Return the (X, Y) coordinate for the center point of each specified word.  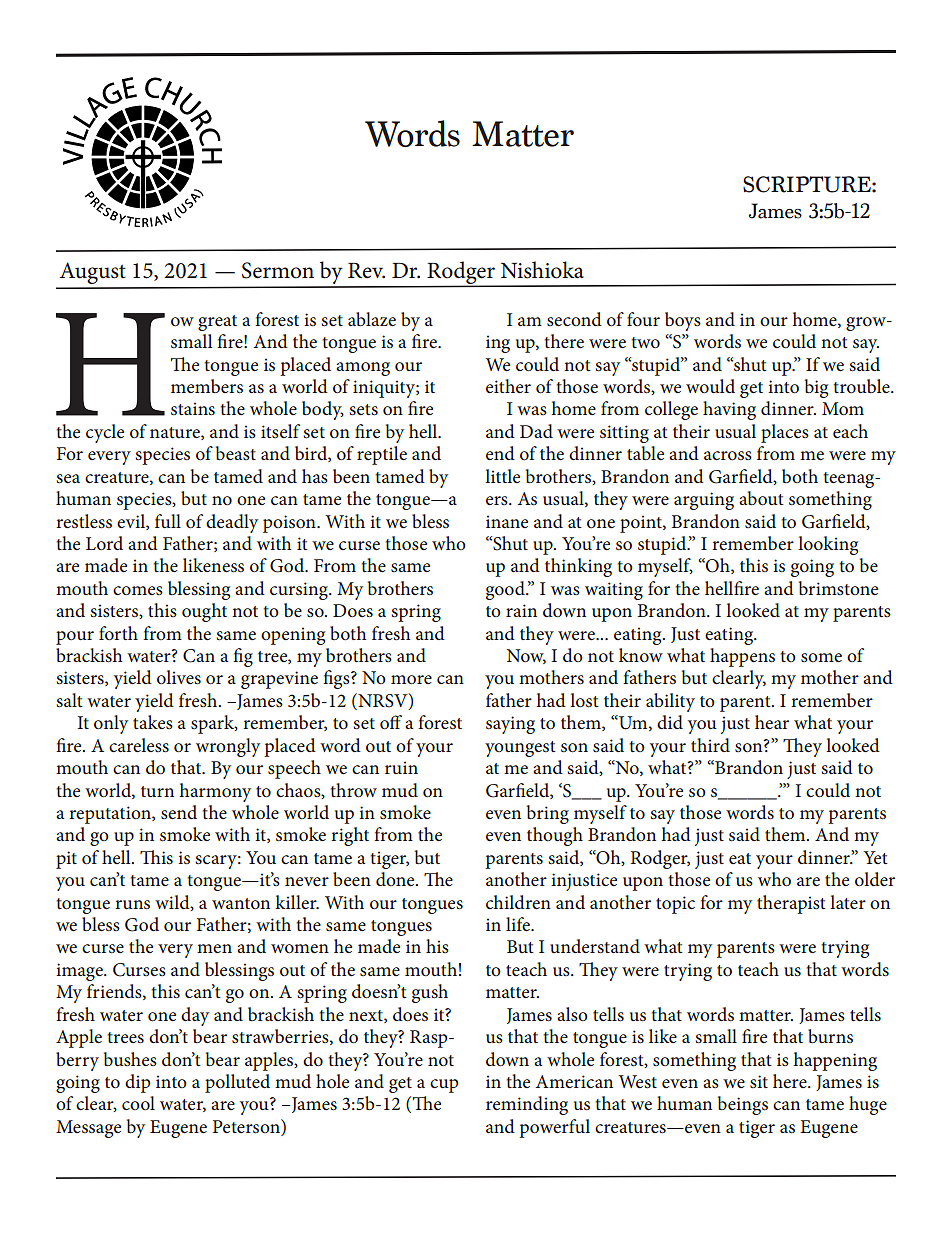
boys (683, 321)
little (502, 476)
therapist (791, 904)
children (518, 902)
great (217, 323)
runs (132, 905)
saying (510, 725)
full (168, 521)
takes (153, 722)
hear (772, 722)
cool (138, 1103)
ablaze (372, 319)
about (761, 498)
